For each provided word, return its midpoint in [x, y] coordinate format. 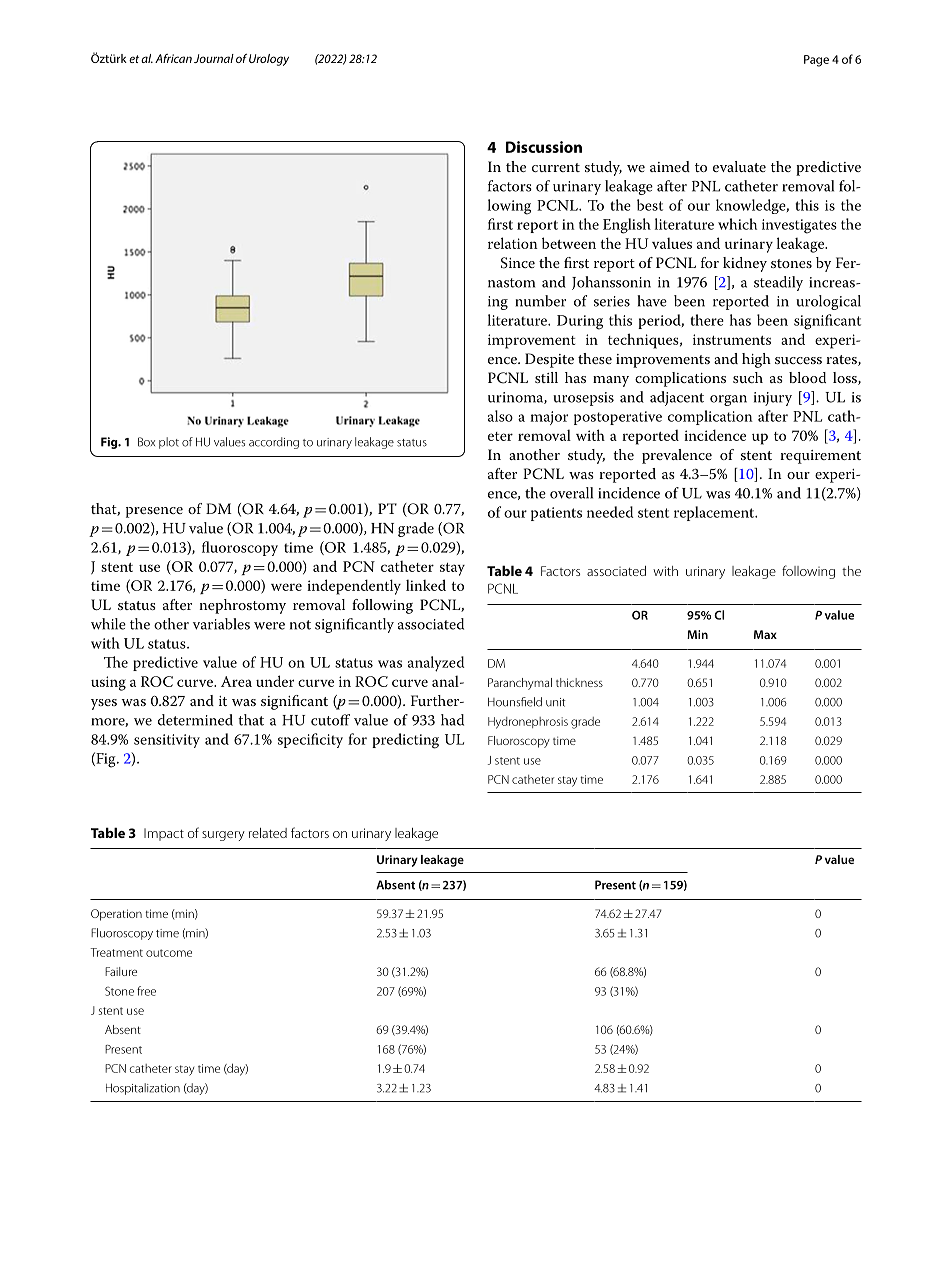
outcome [169, 953]
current [556, 167]
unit [556, 702]
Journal [214, 58]
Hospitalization [143, 1089]
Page [816, 61]
